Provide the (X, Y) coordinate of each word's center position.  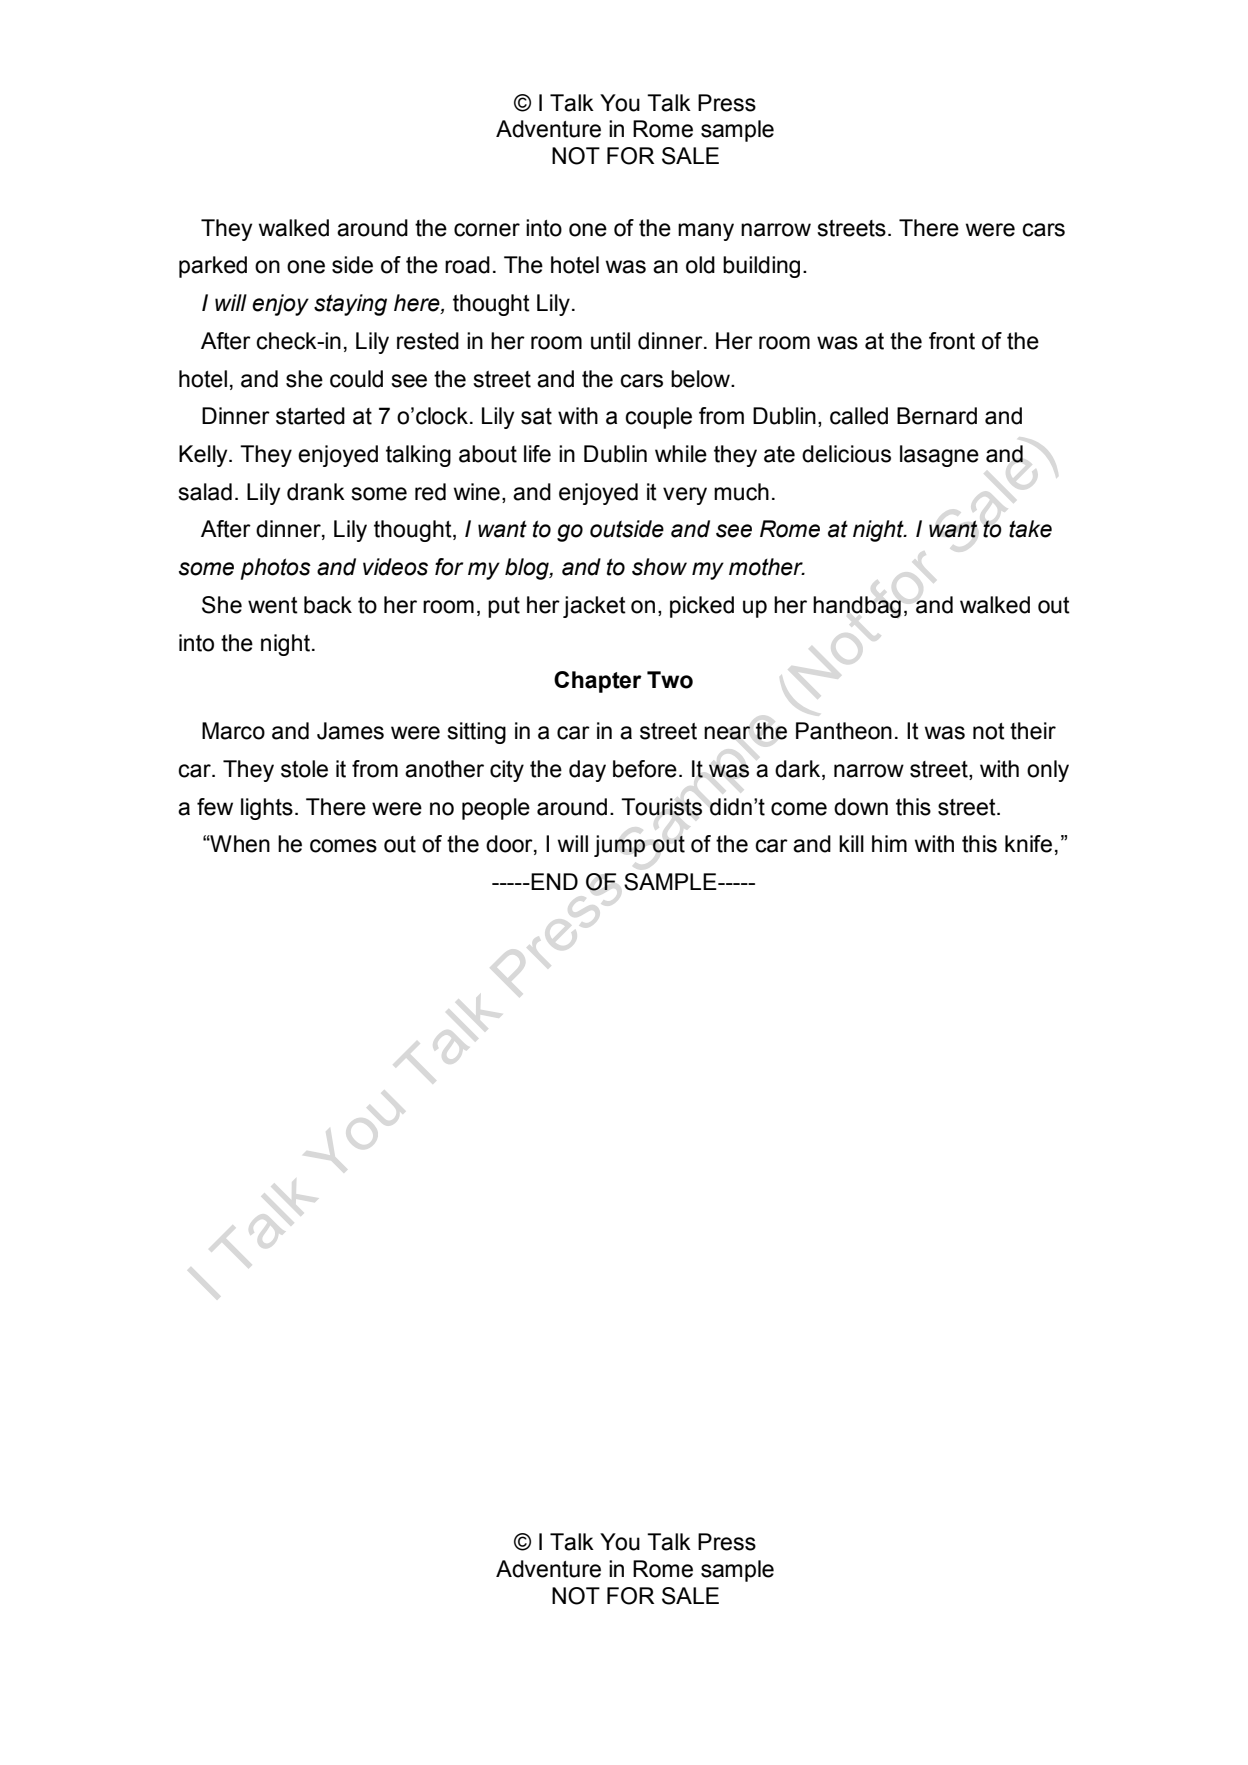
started (310, 416)
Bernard (937, 416)
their (1033, 731)
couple (658, 418)
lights (267, 809)
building (761, 267)
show (659, 567)
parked (213, 267)
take (1030, 529)
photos (276, 569)
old (700, 265)
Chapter (598, 682)
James (350, 731)
